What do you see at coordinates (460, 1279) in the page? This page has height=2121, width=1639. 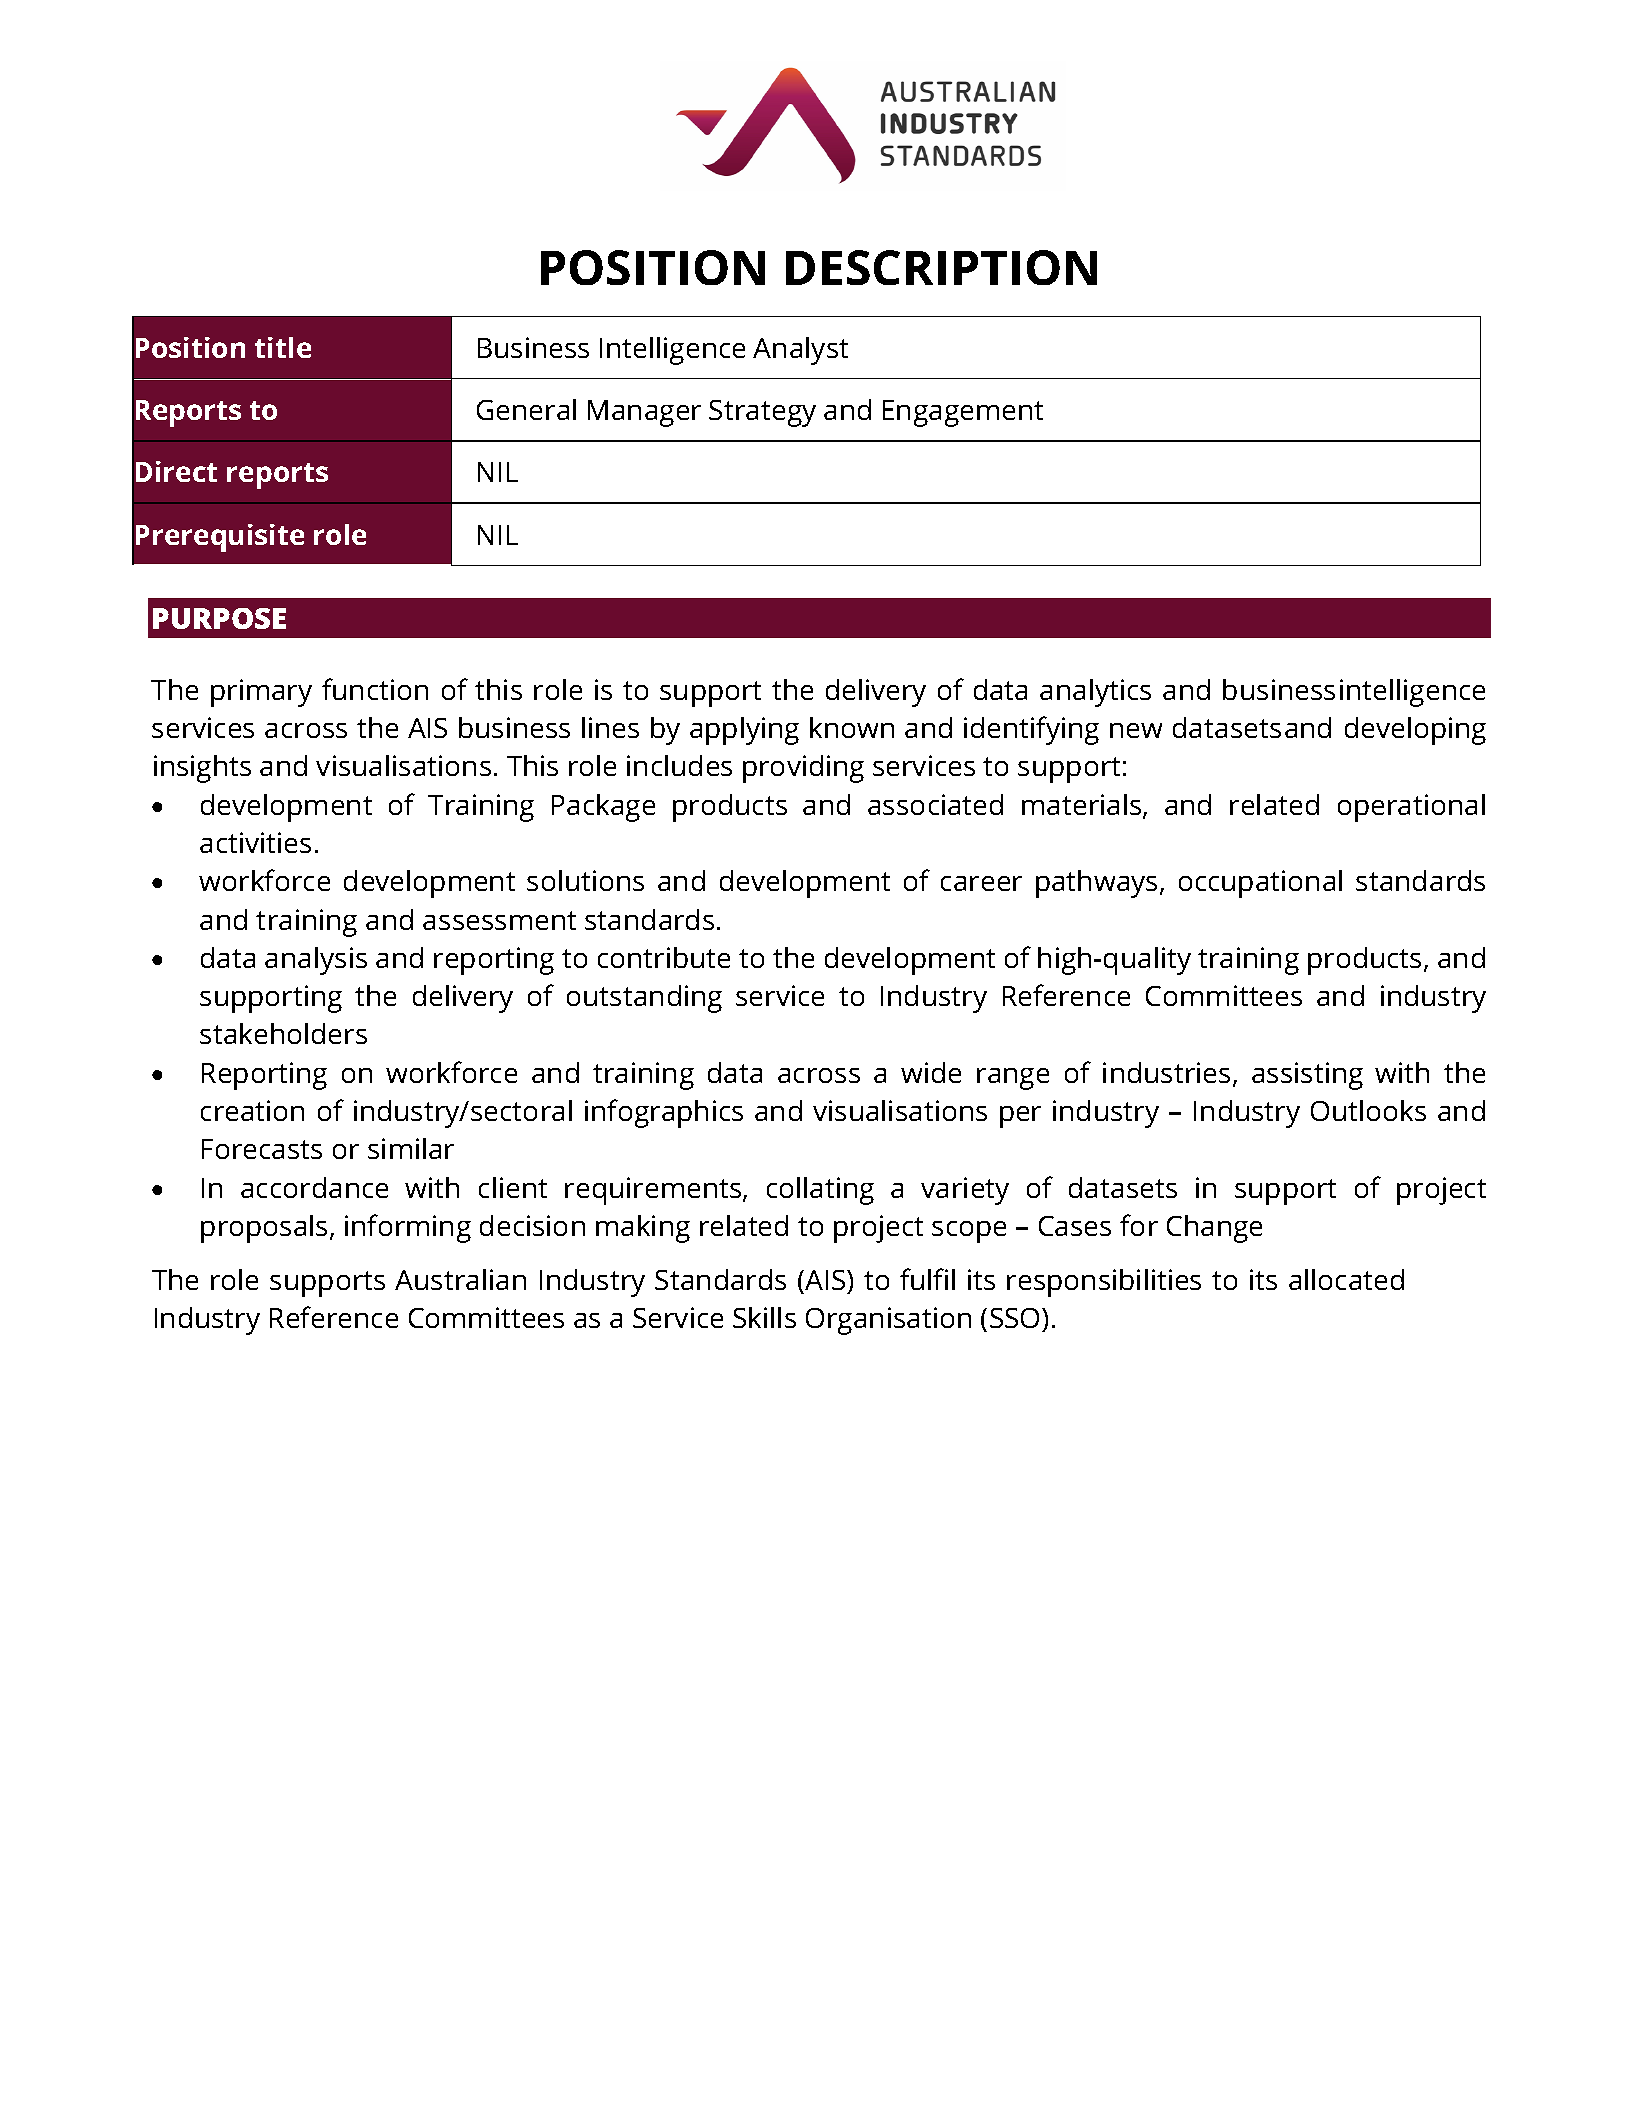 I see `Australian` at bounding box center [460, 1279].
